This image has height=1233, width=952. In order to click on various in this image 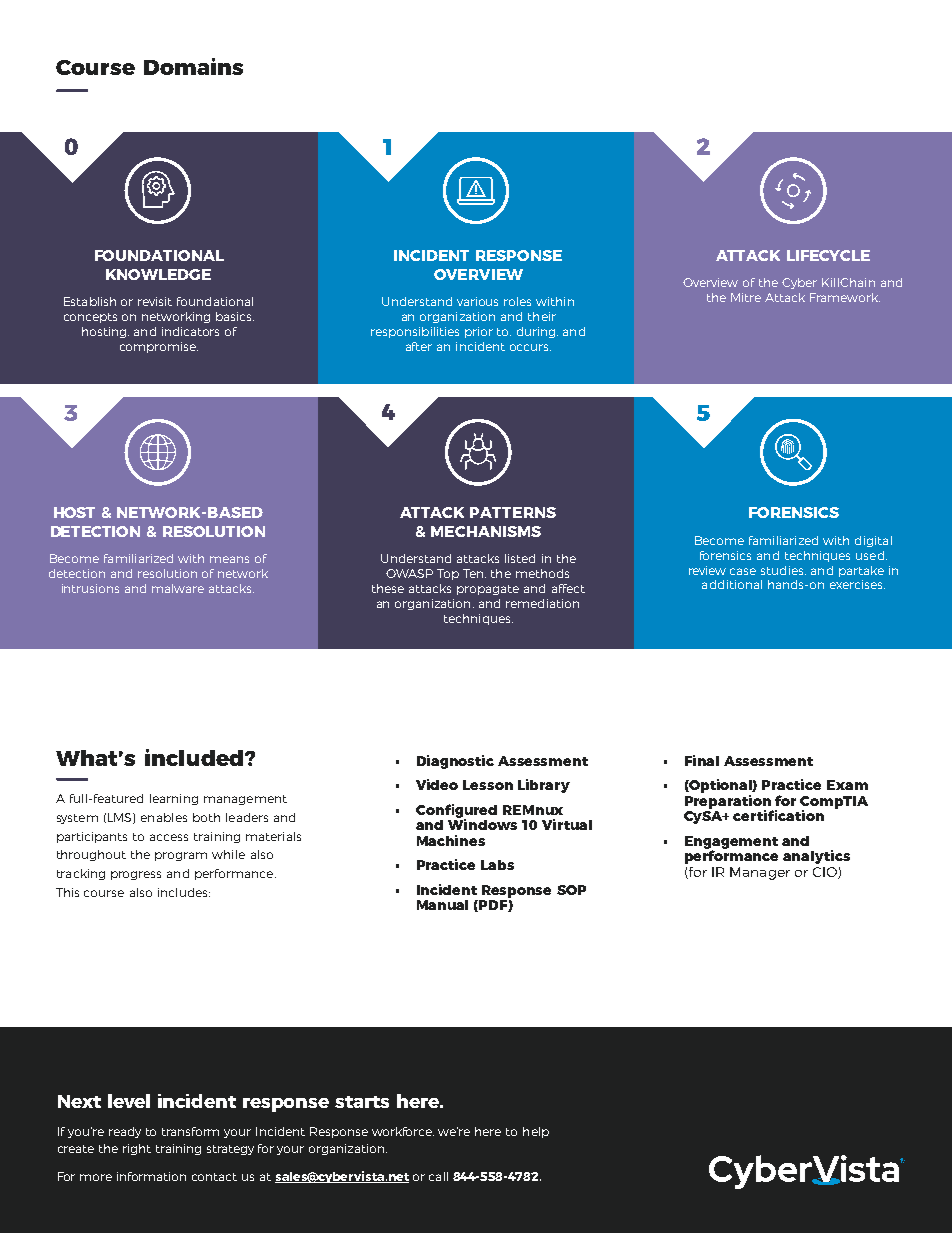, I will do `click(477, 301)`.
